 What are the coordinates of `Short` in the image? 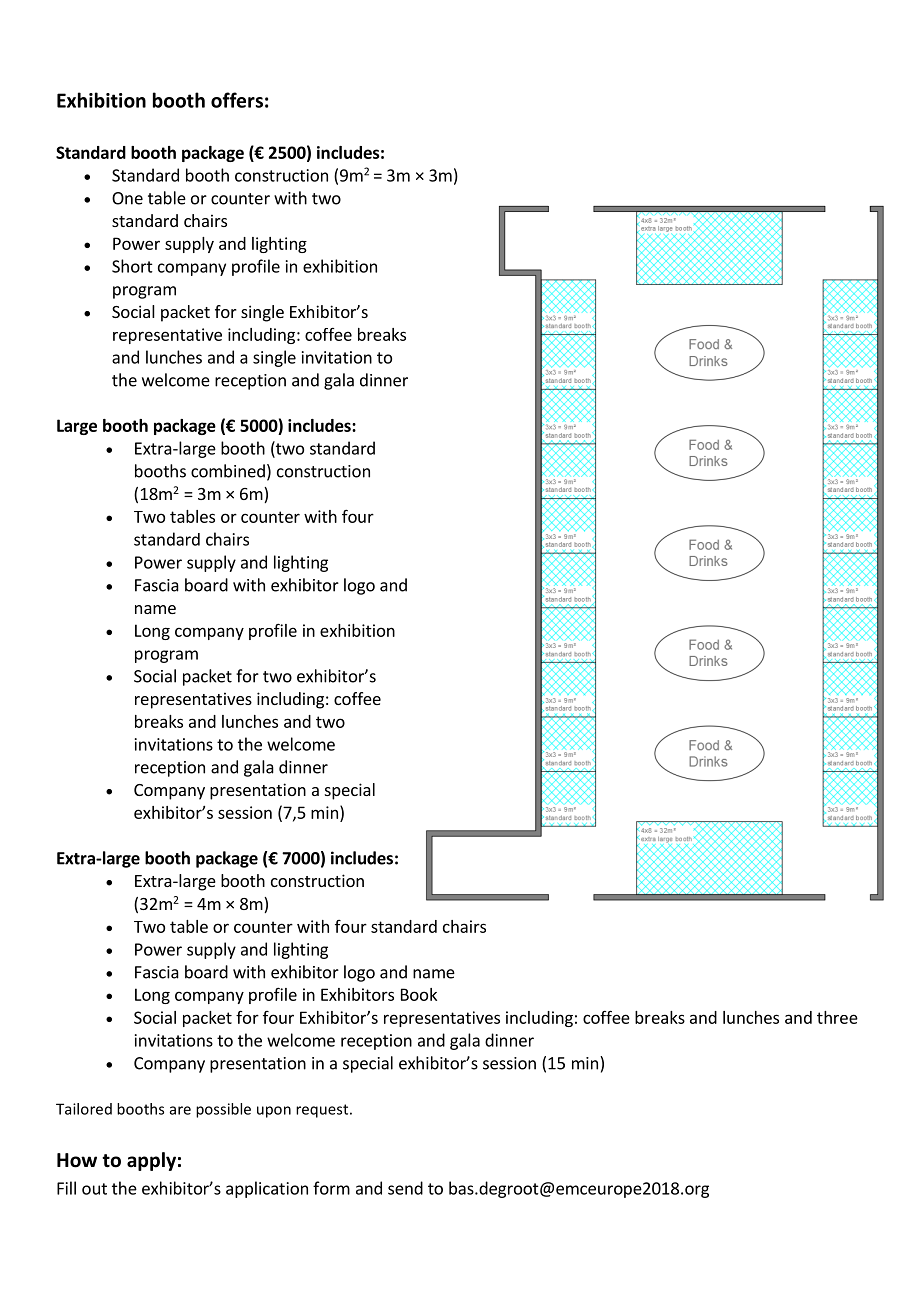 It's located at (132, 266).
